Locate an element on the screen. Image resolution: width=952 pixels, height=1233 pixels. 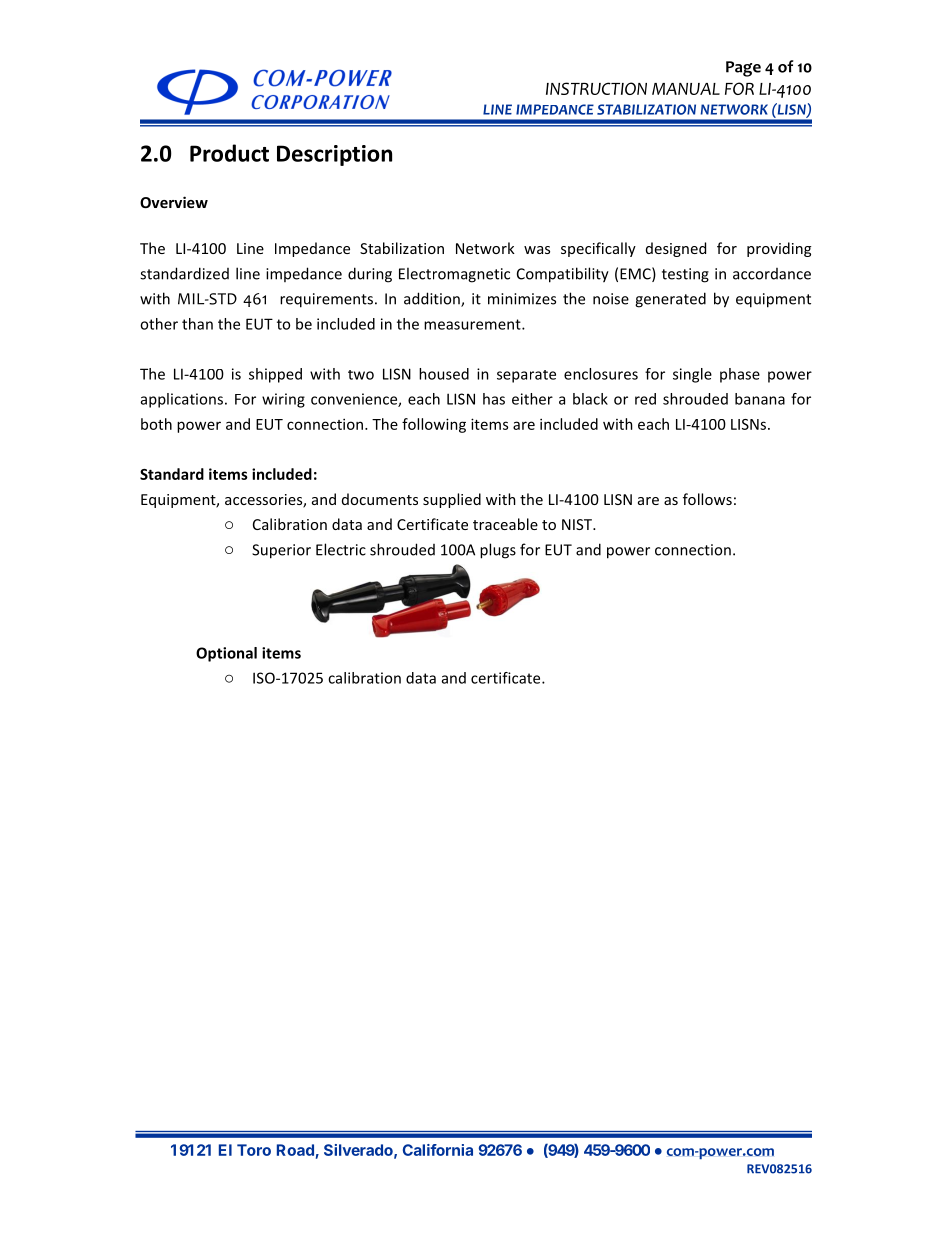
plugs is located at coordinates (498, 551).
